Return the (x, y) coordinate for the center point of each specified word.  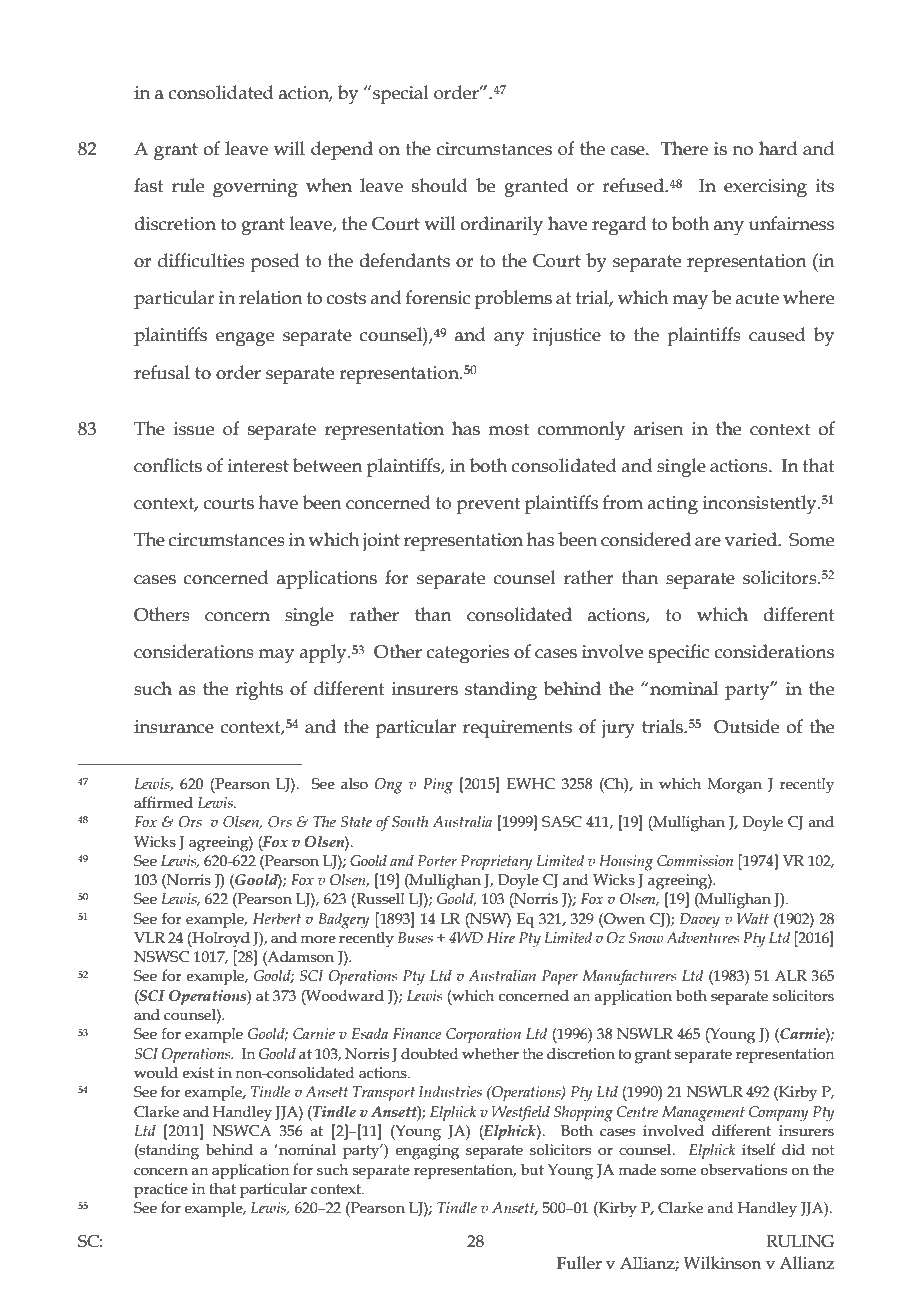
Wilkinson (722, 1263)
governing (255, 188)
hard (778, 148)
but (532, 1170)
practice (161, 1190)
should (440, 185)
